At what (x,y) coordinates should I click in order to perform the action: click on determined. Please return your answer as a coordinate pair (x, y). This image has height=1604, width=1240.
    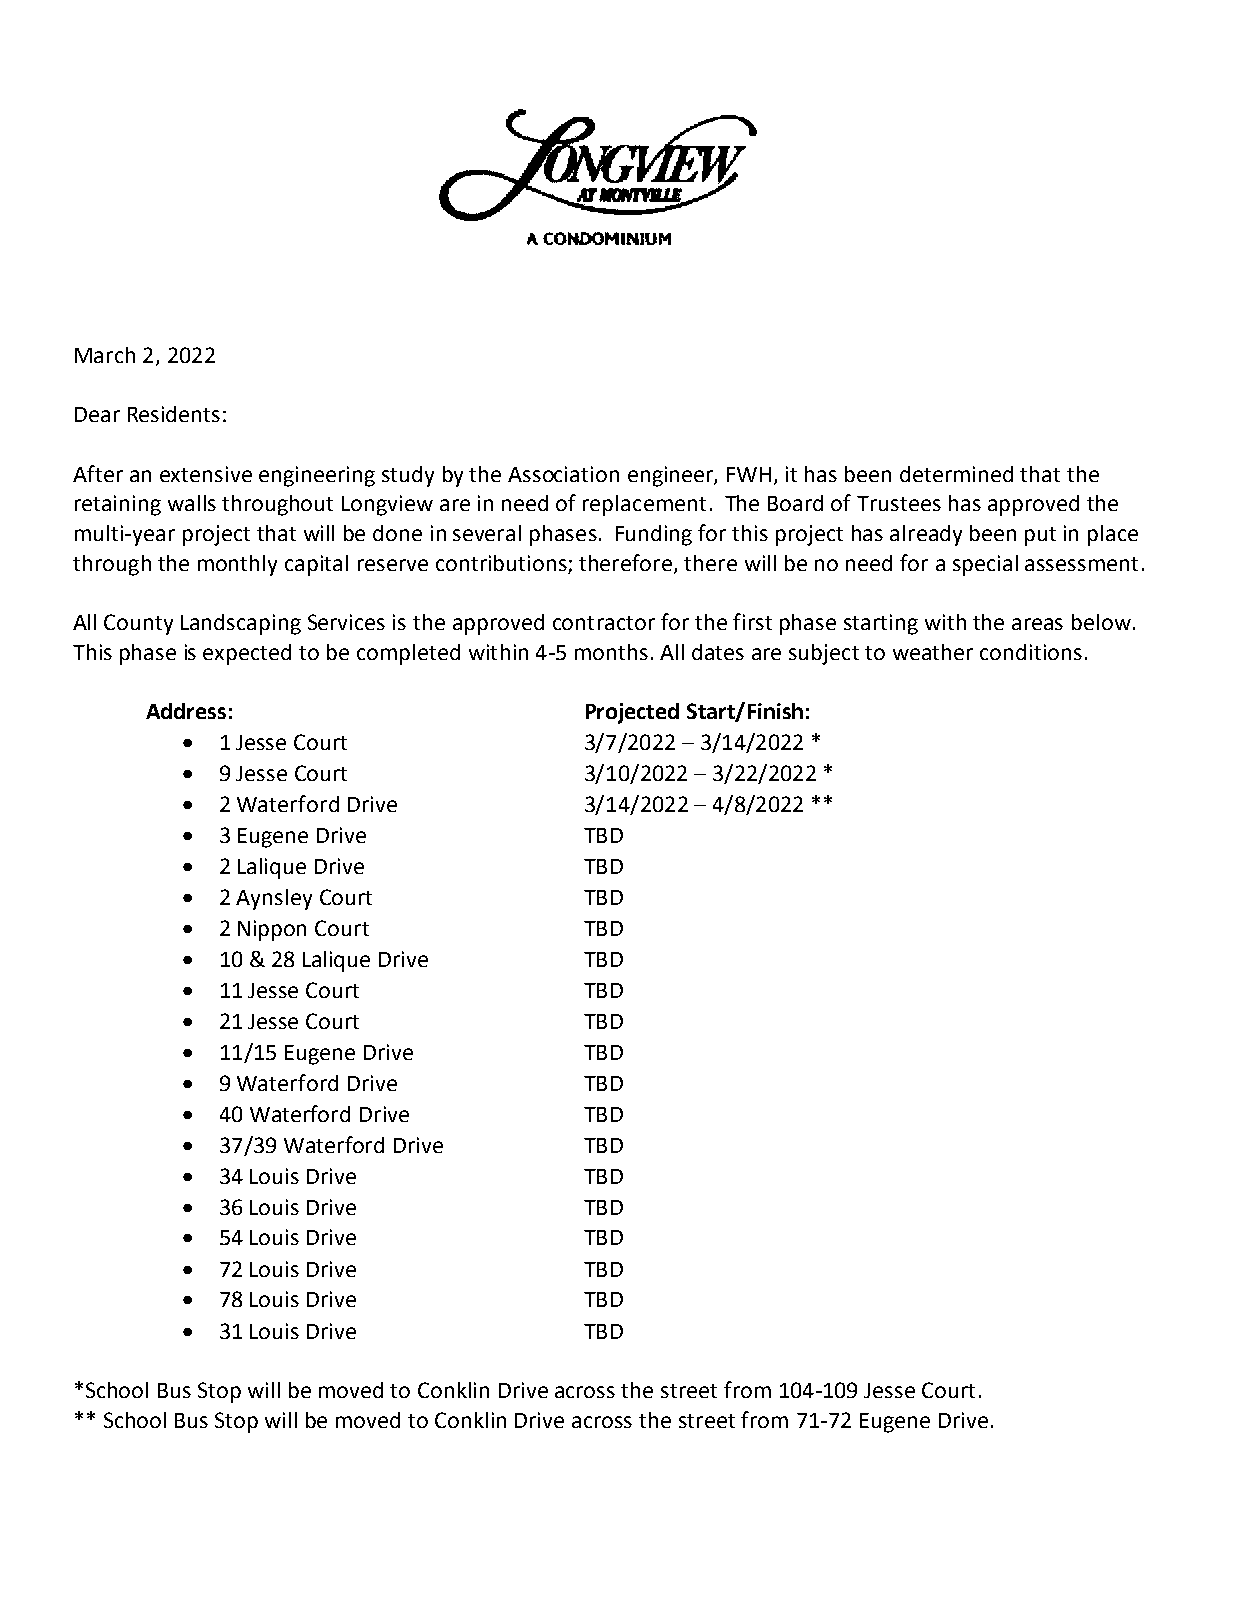
    Looking at the image, I should click on (956, 474).
